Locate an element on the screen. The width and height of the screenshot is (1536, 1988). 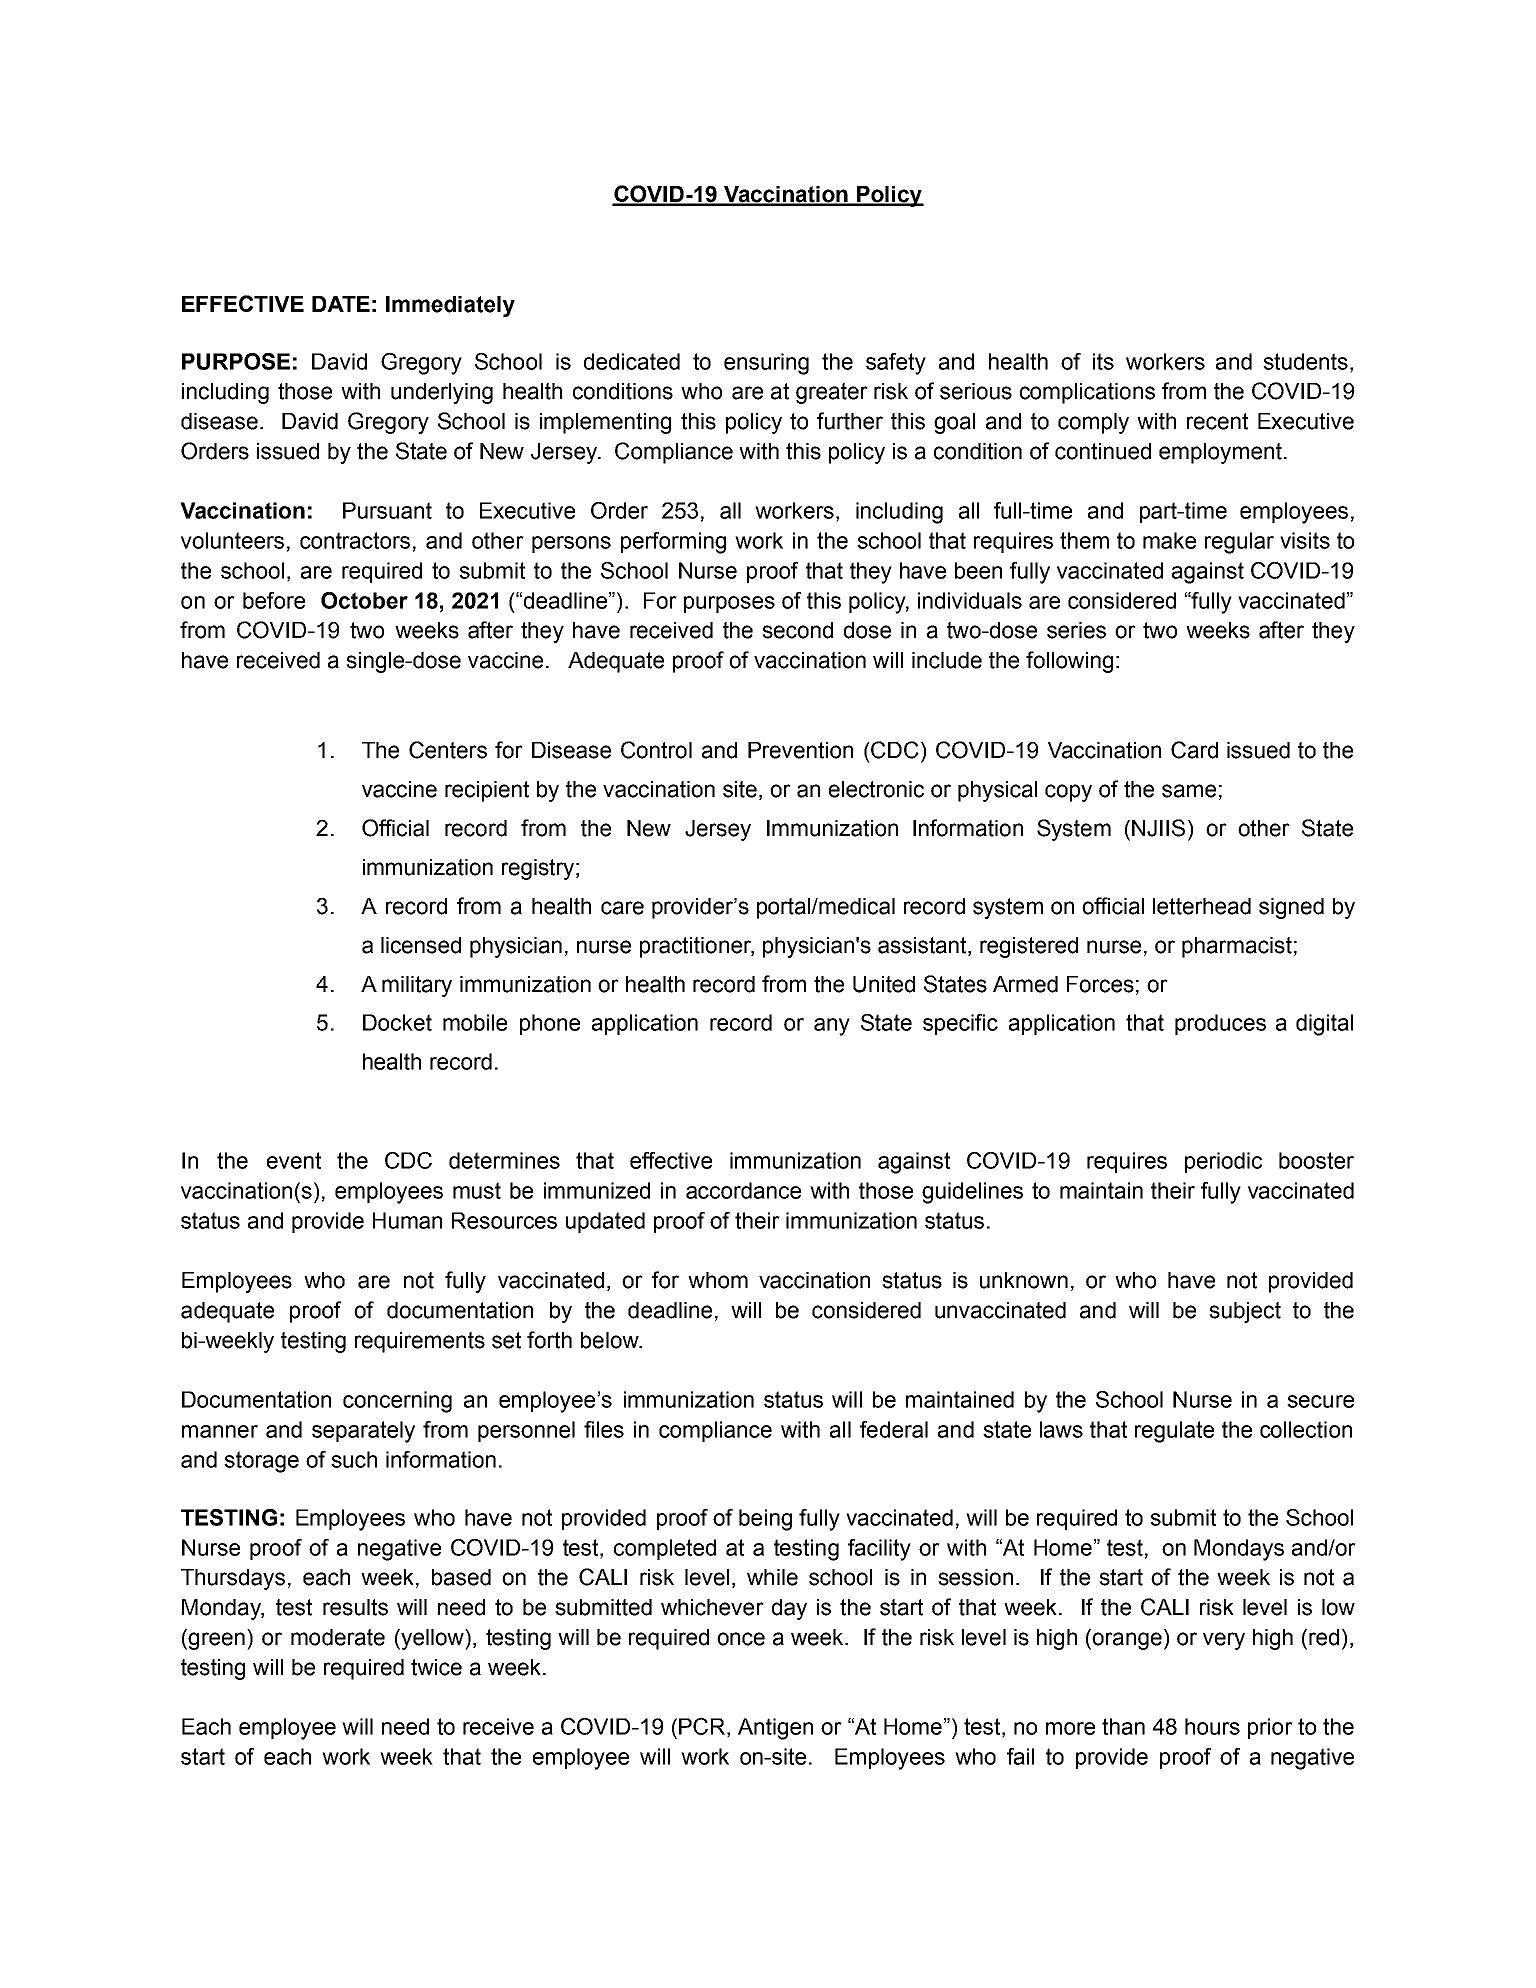
Antigen is located at coordinates (775, 1729).
